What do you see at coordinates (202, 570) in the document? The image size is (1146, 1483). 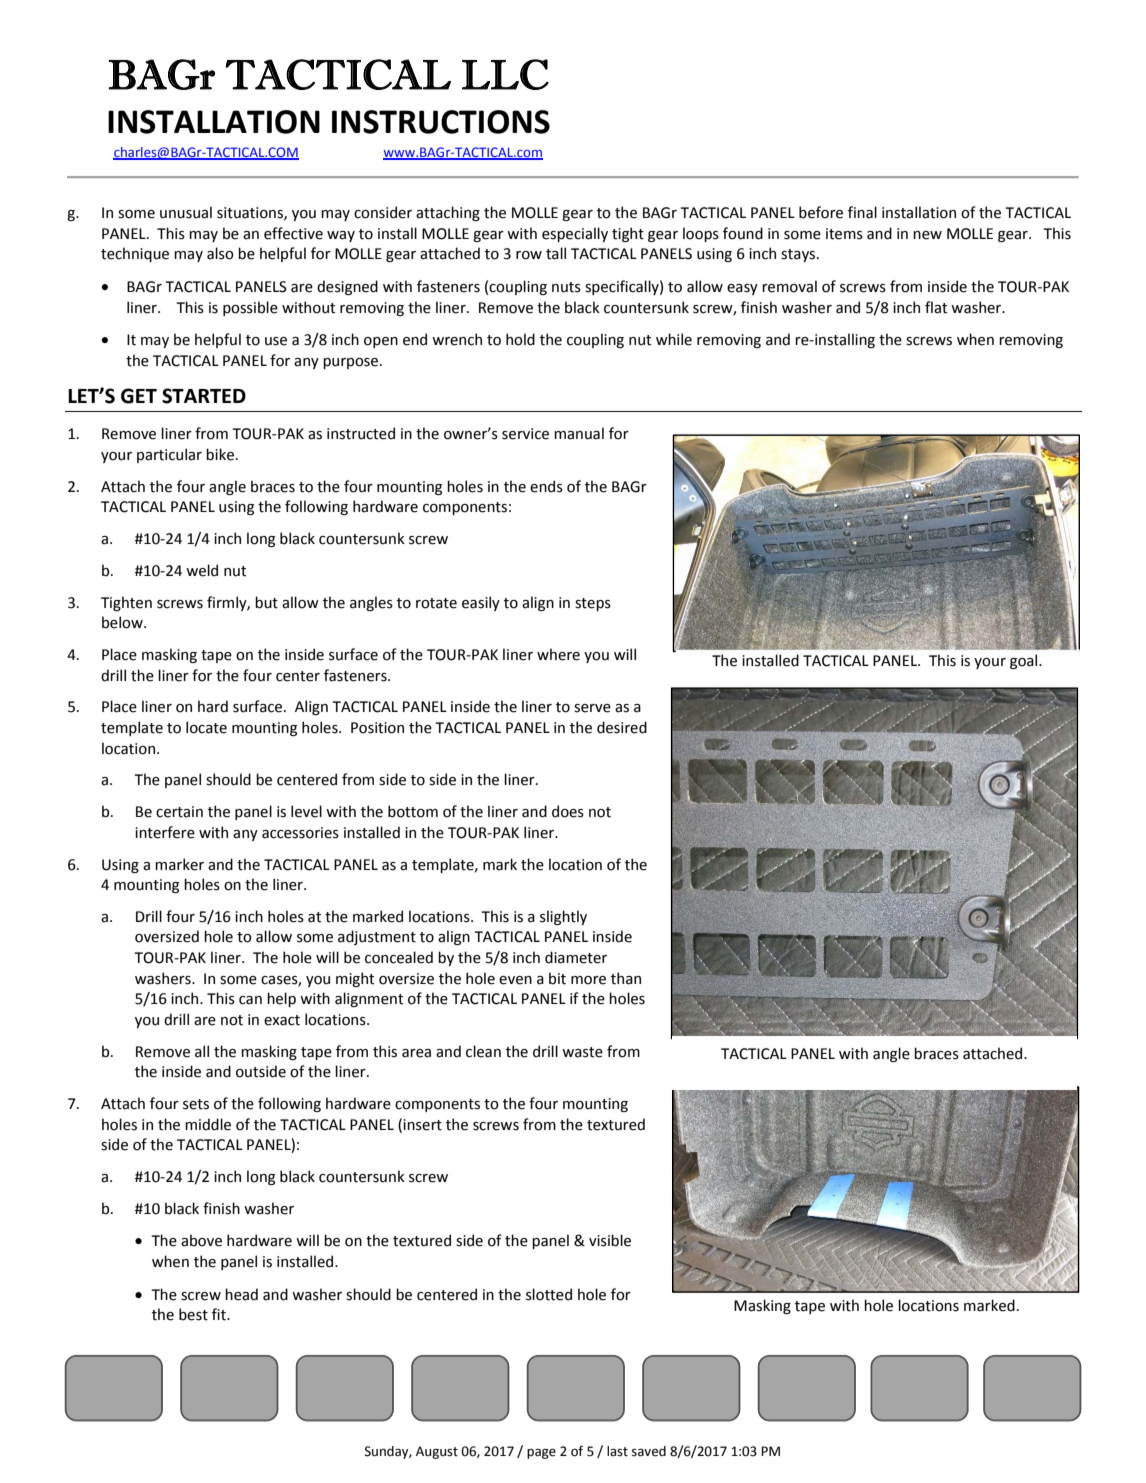 I see `weld` at bounding box center [202, 570].
